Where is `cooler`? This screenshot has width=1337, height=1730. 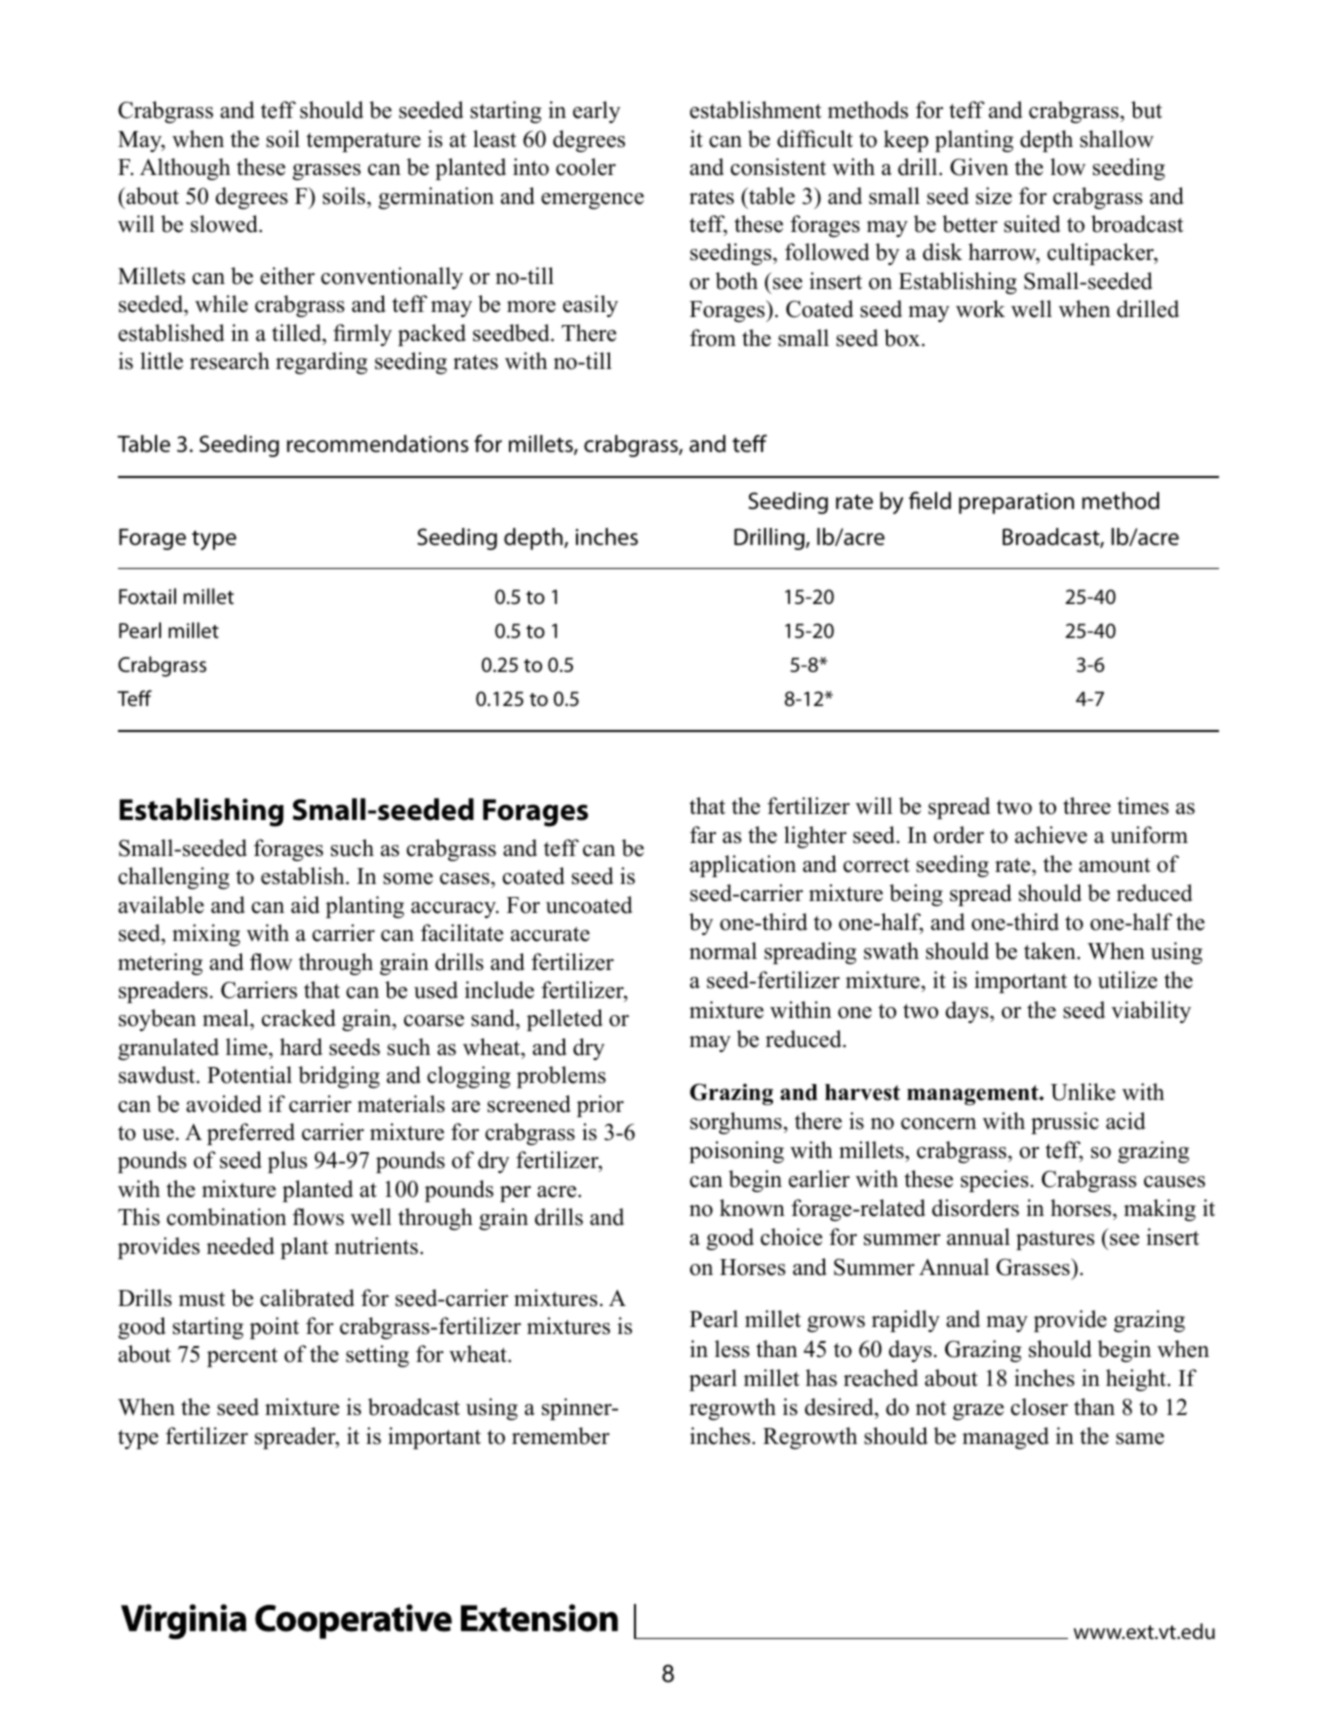 cooler is located at coordinates (586, 167).
